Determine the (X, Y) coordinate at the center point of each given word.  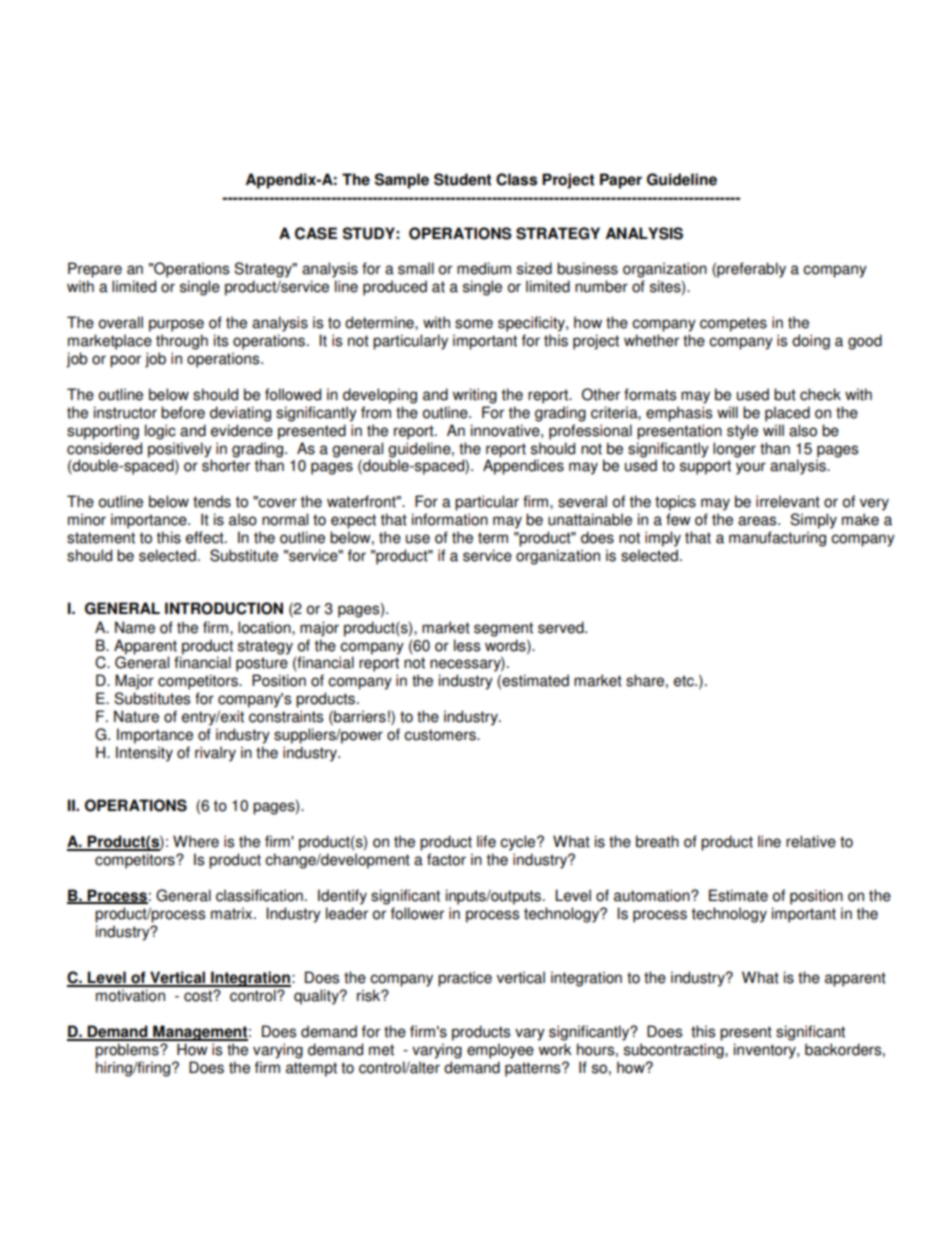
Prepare (95, 270)
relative (811, 841)
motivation (130, 995)
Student (462, 179)
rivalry (215, 754)
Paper (621, 181)
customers (441, 735)
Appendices (523, 467)
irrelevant (788, 501)
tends (212, 501)
